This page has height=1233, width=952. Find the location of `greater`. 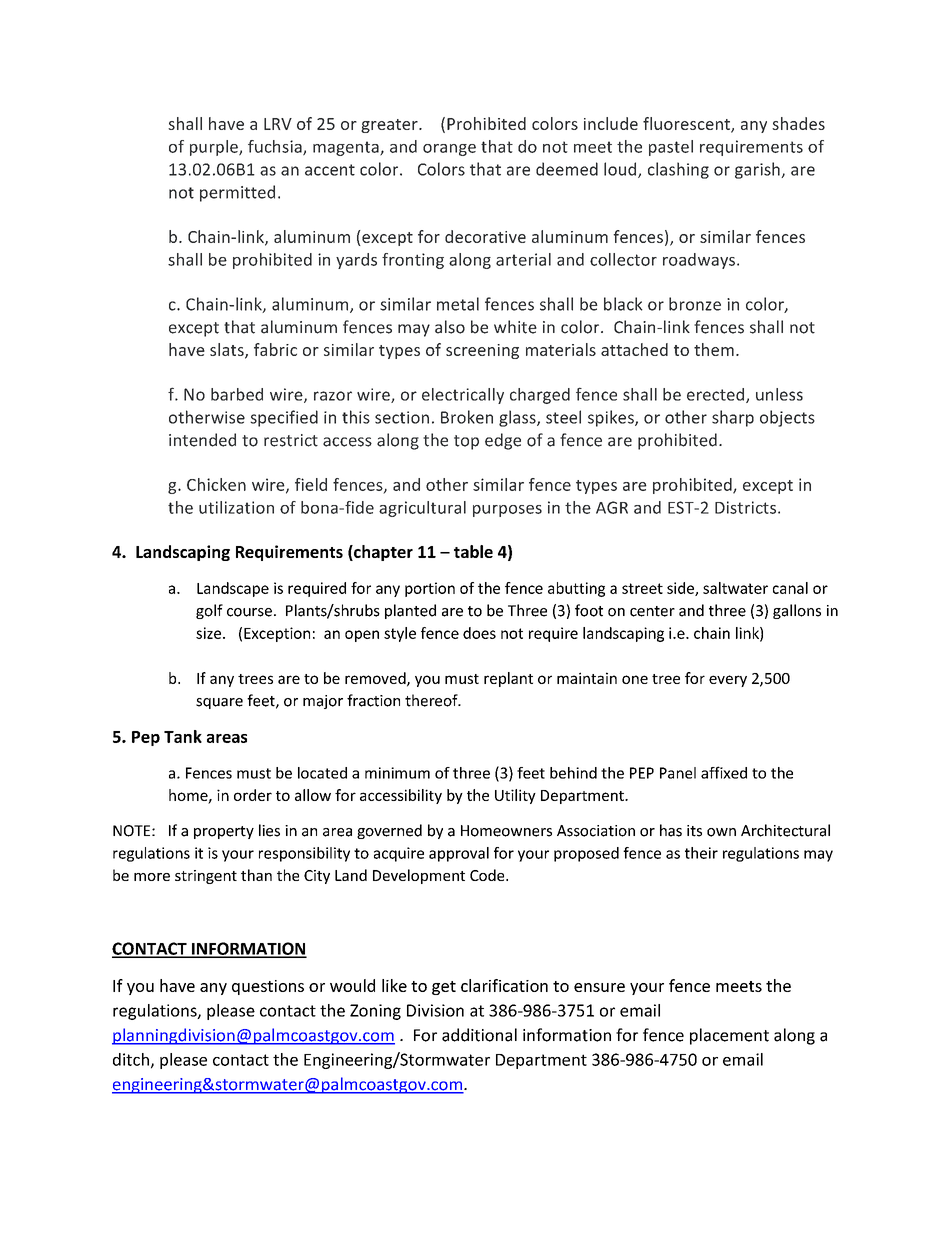

greater is located at coordinates (390, 126).
